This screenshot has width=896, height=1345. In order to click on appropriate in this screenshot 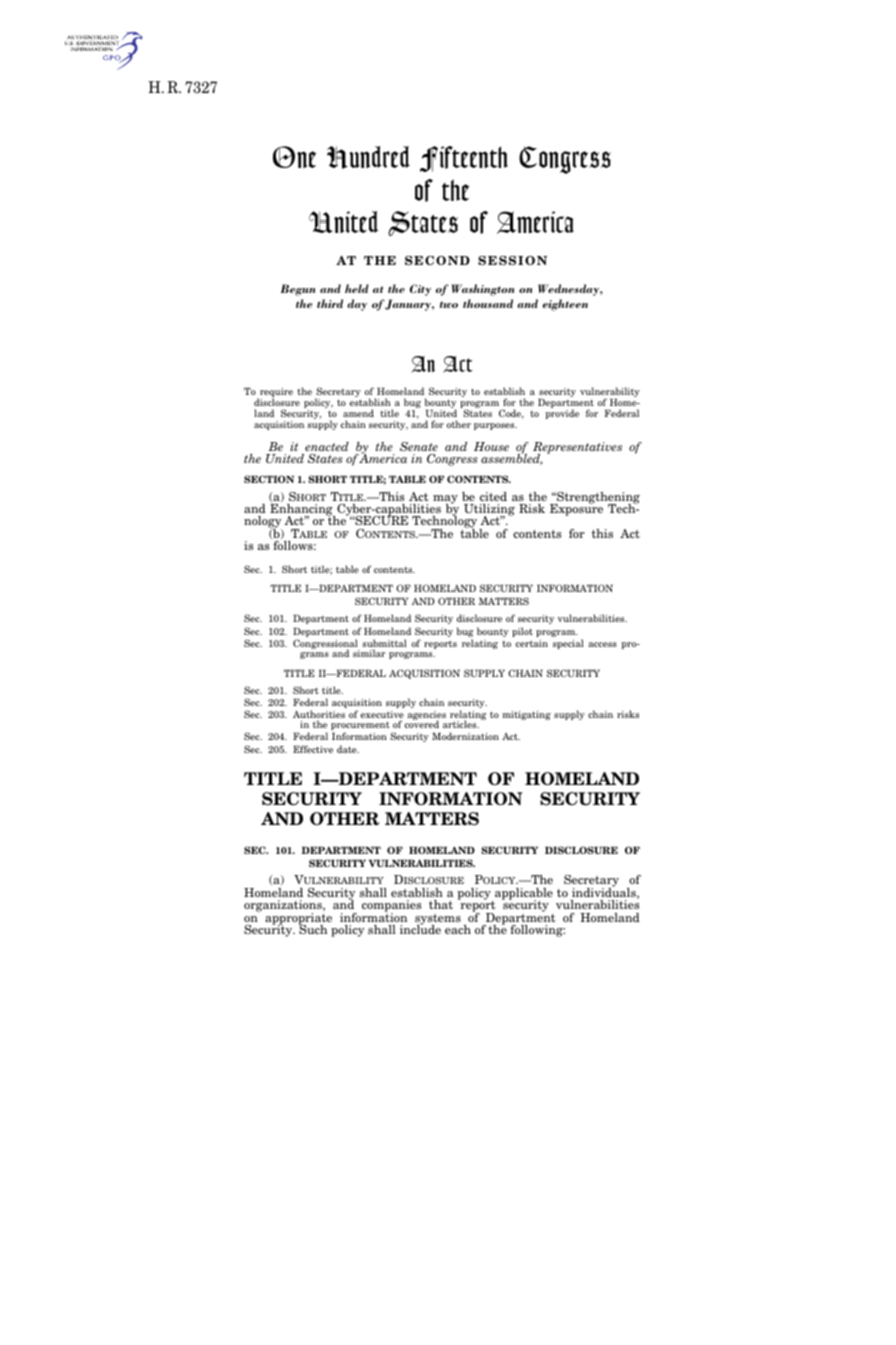, I will do `click(298, 920)`.
